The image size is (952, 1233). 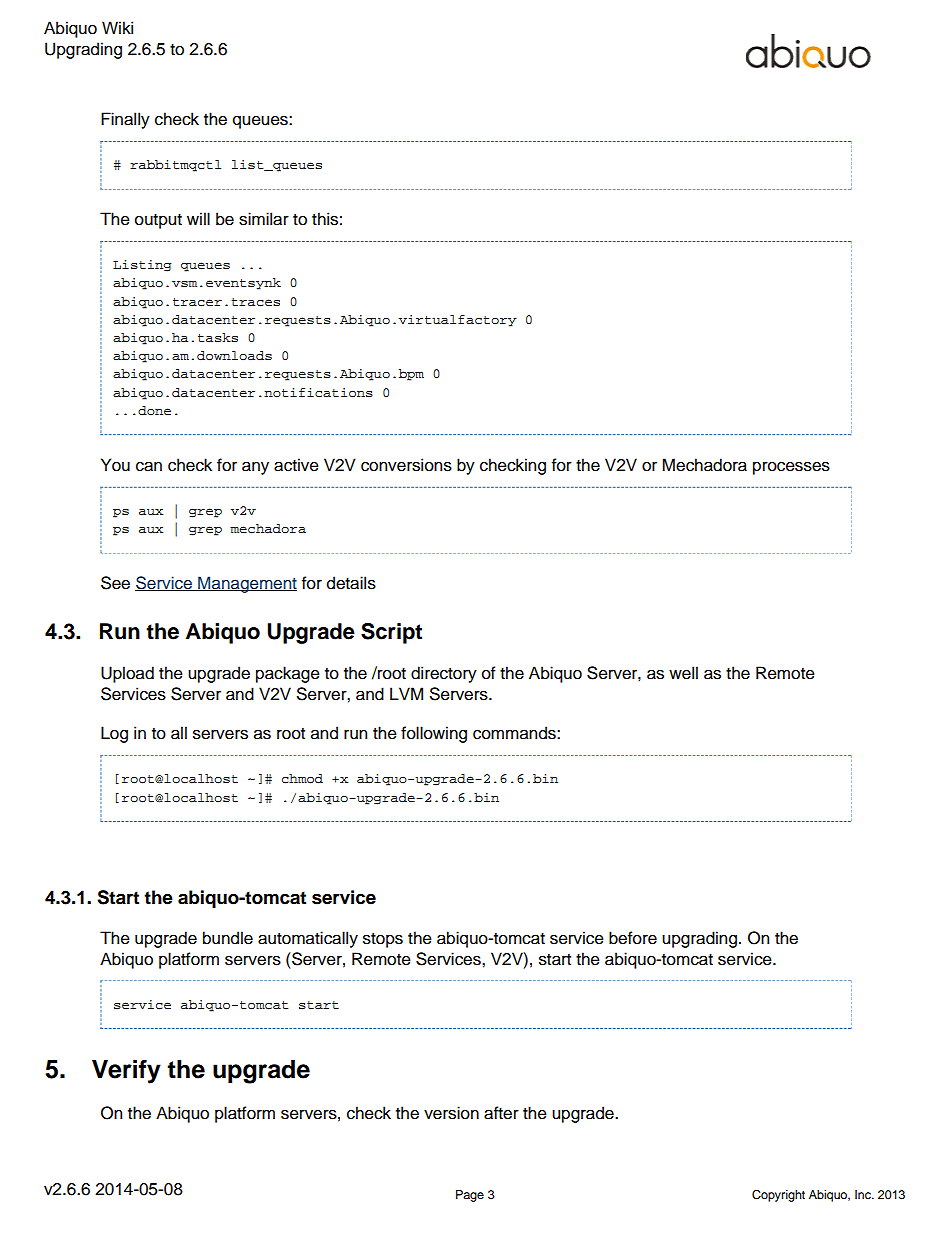 I want to click on Page, so click(x=470, y=1196).
